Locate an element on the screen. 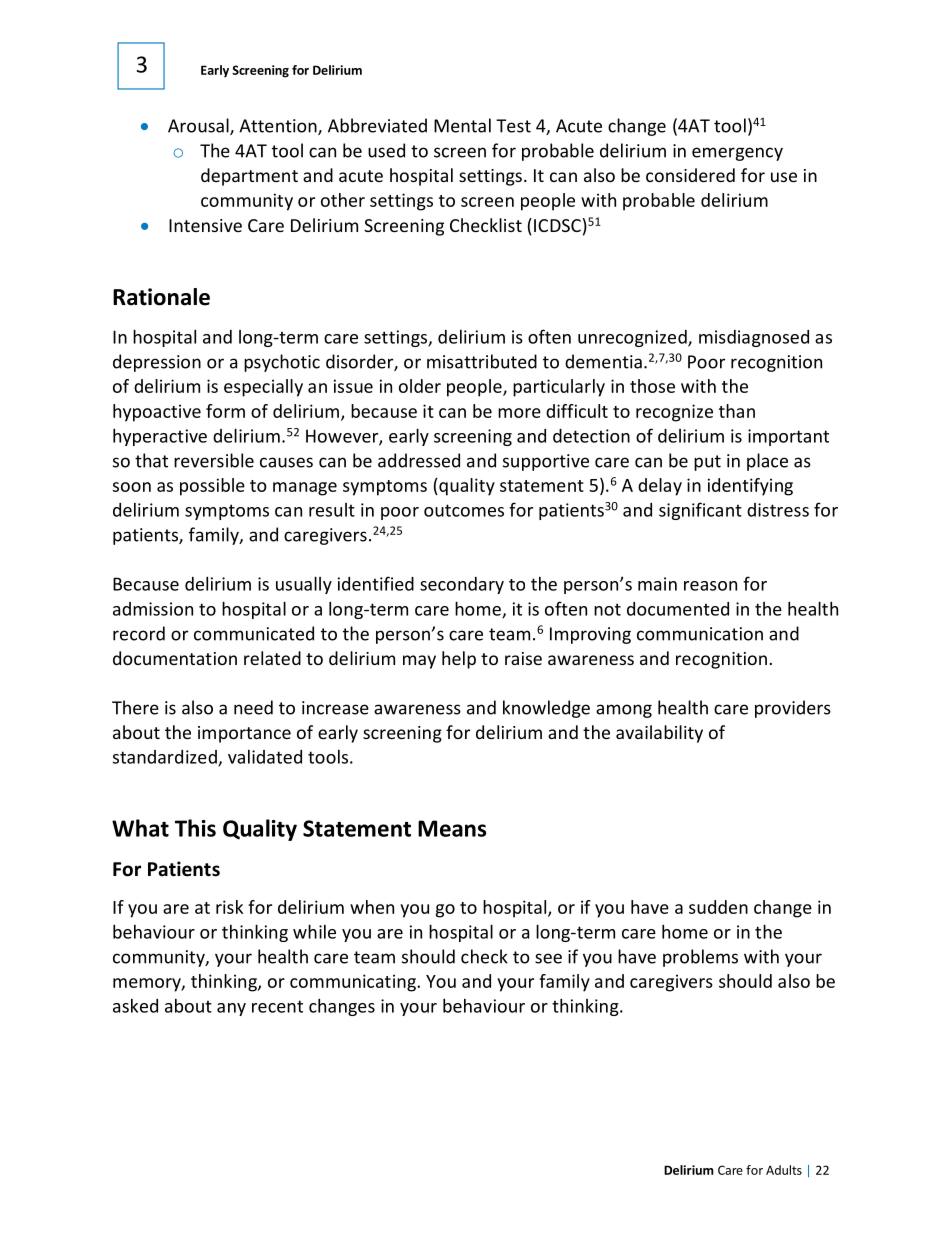  possible is located at coordinates (212, 487).
